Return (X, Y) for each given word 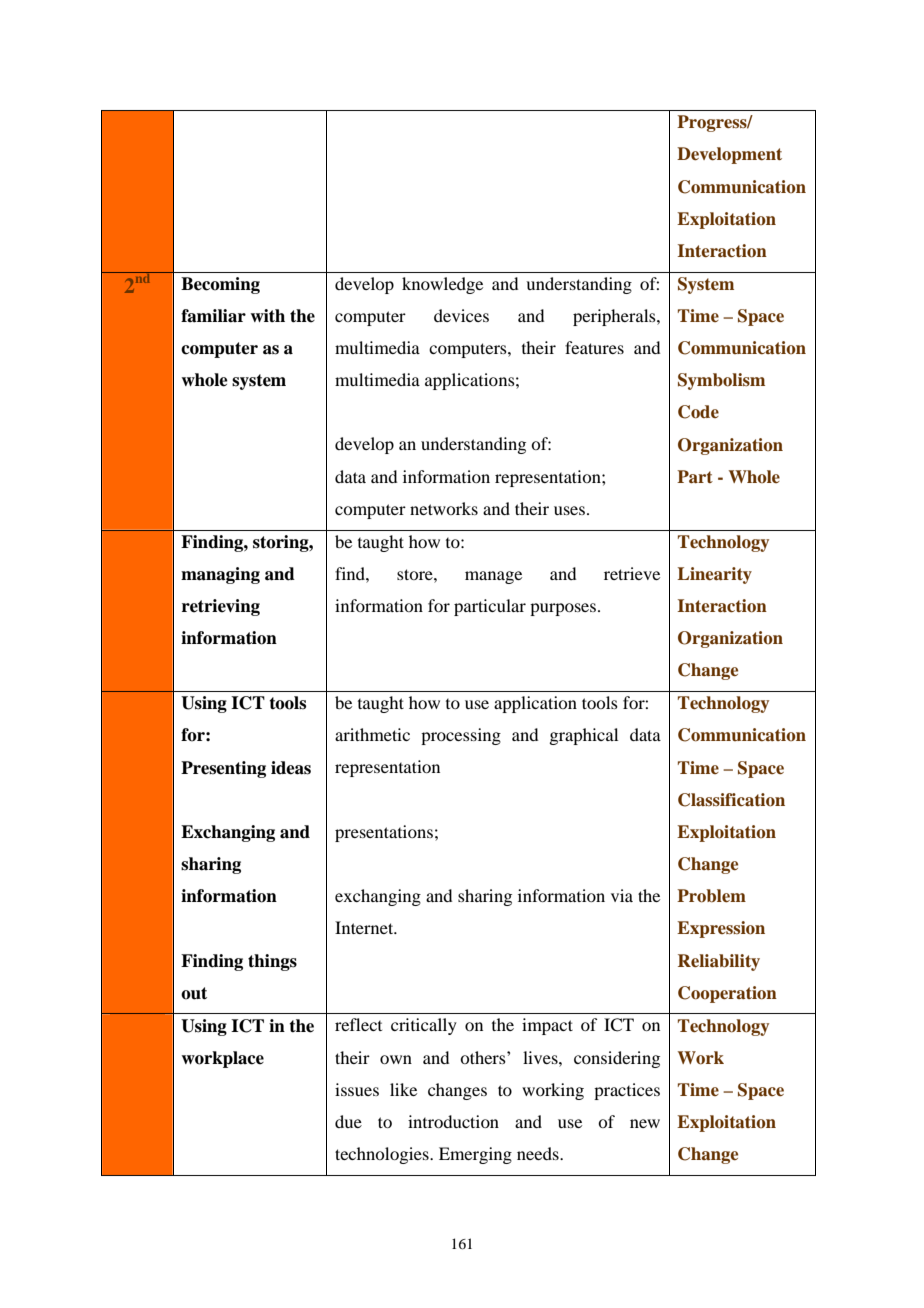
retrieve (632, 573)
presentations (384, 833)
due (348, 1121)
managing (220, 575)
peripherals (615, 317)
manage (493, 577)
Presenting (223, 769)
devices (461, 315)
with (267, 315)
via (622, 895)
